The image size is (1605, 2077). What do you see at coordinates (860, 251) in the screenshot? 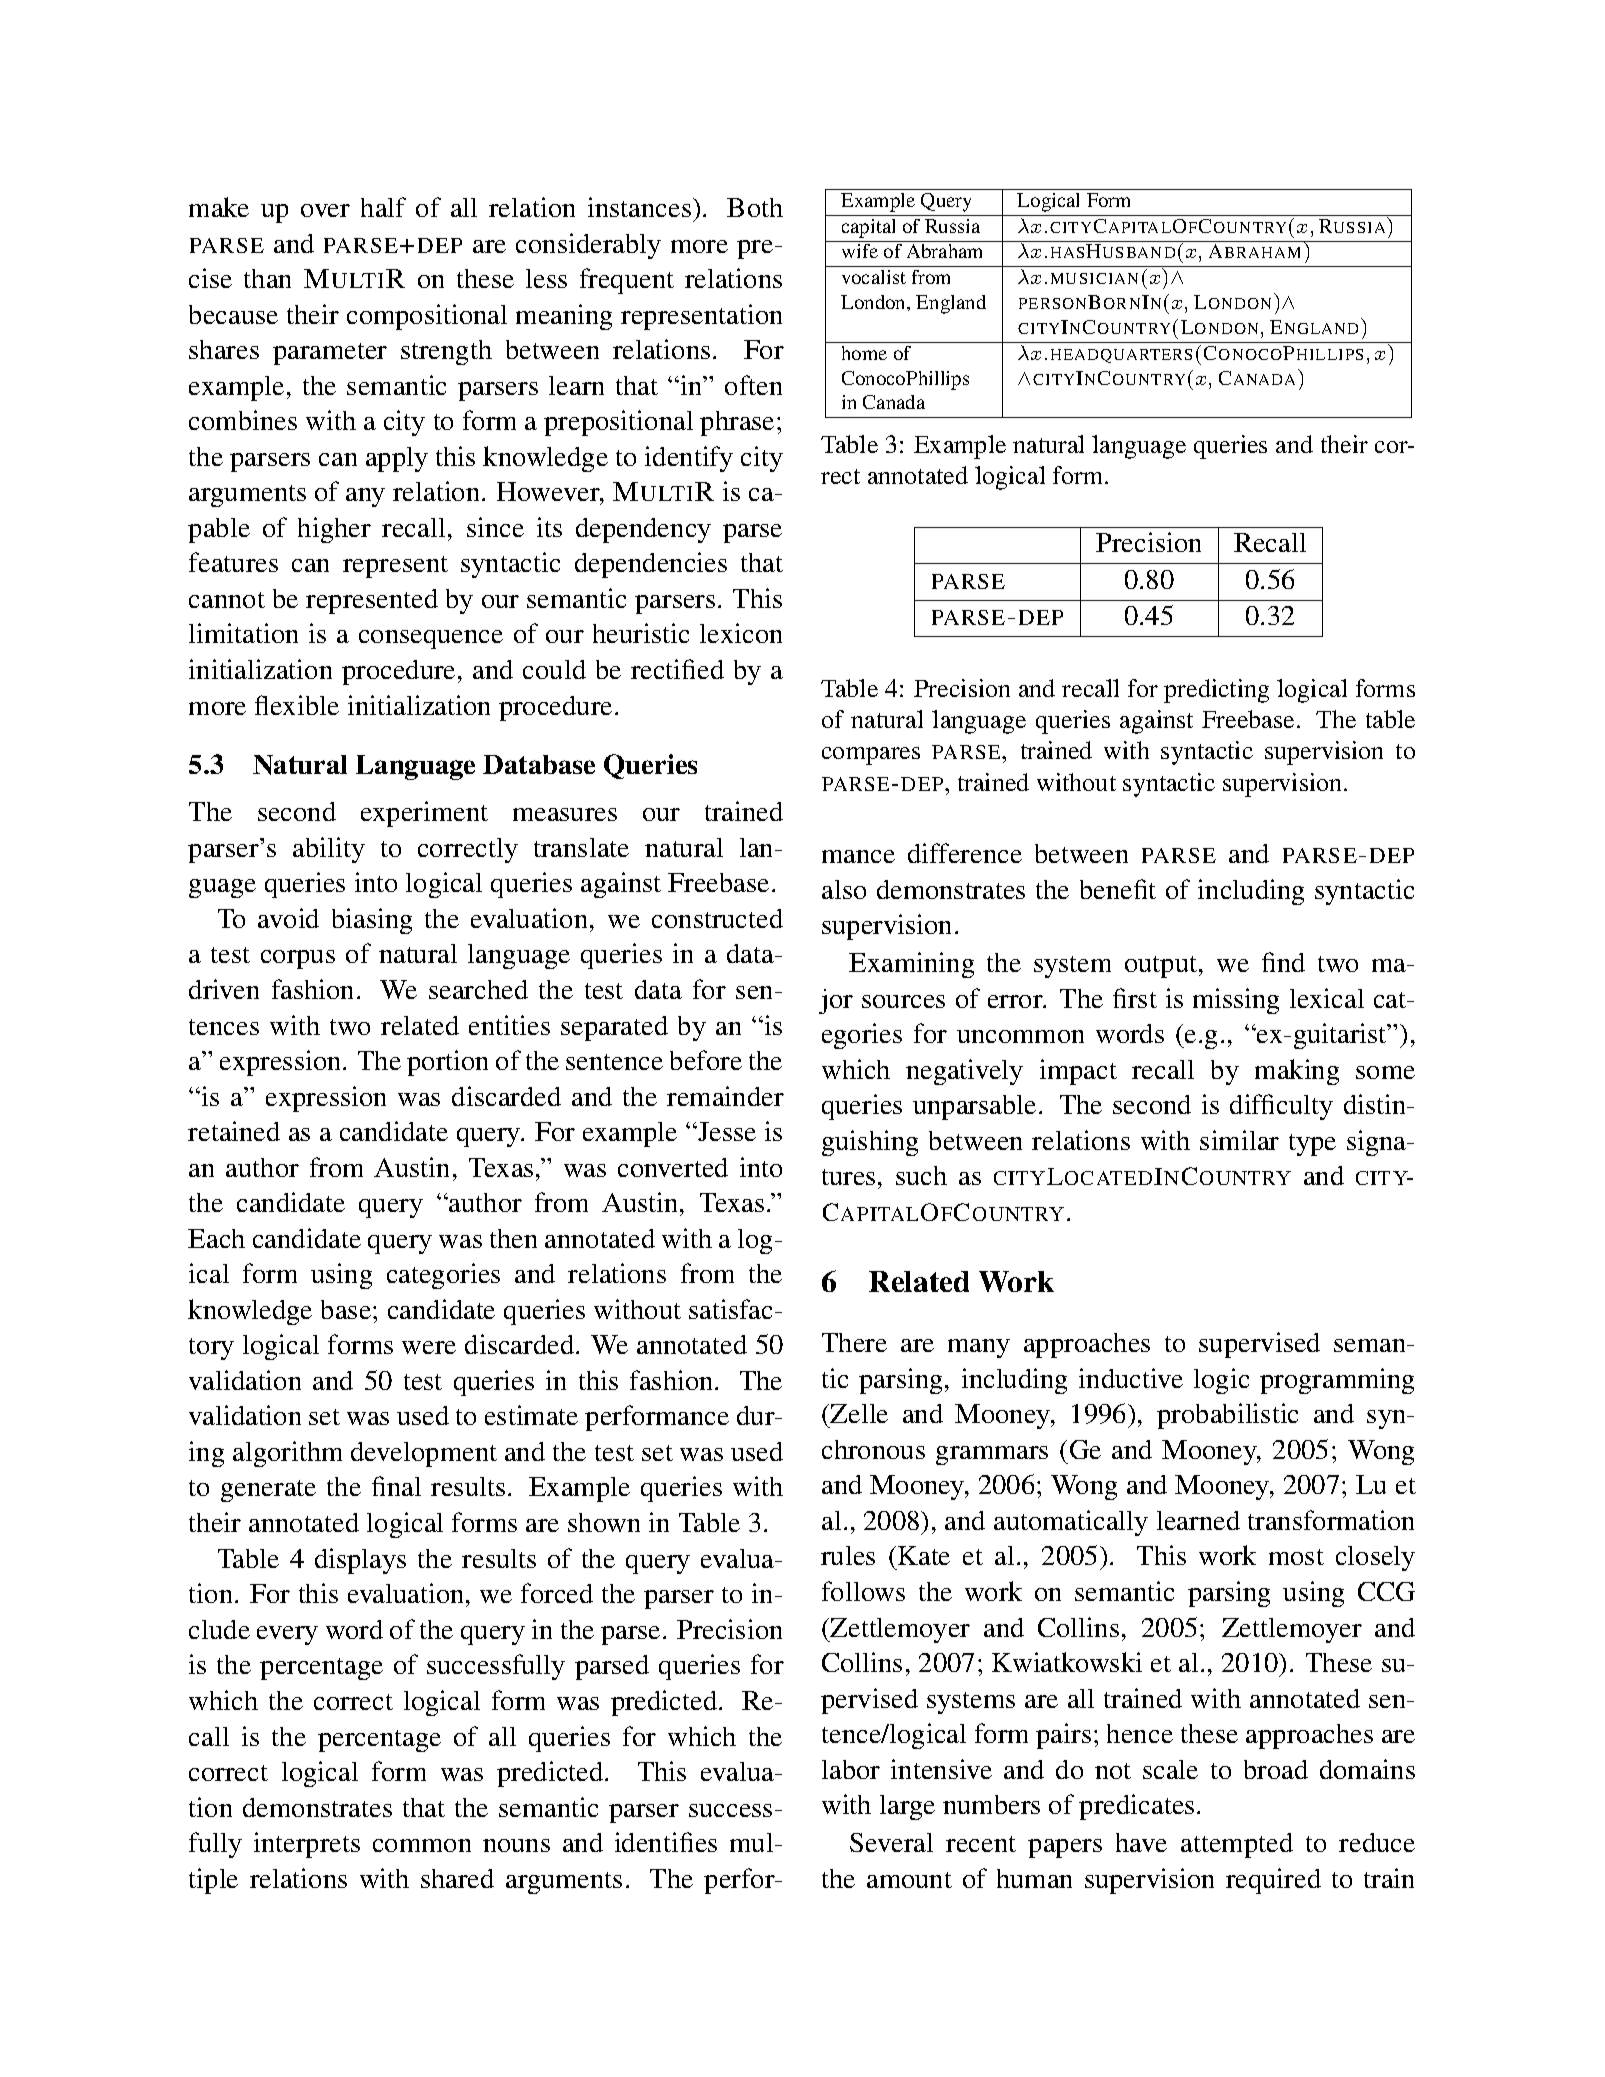
I see `wife` at bounding box center [860, 251].
